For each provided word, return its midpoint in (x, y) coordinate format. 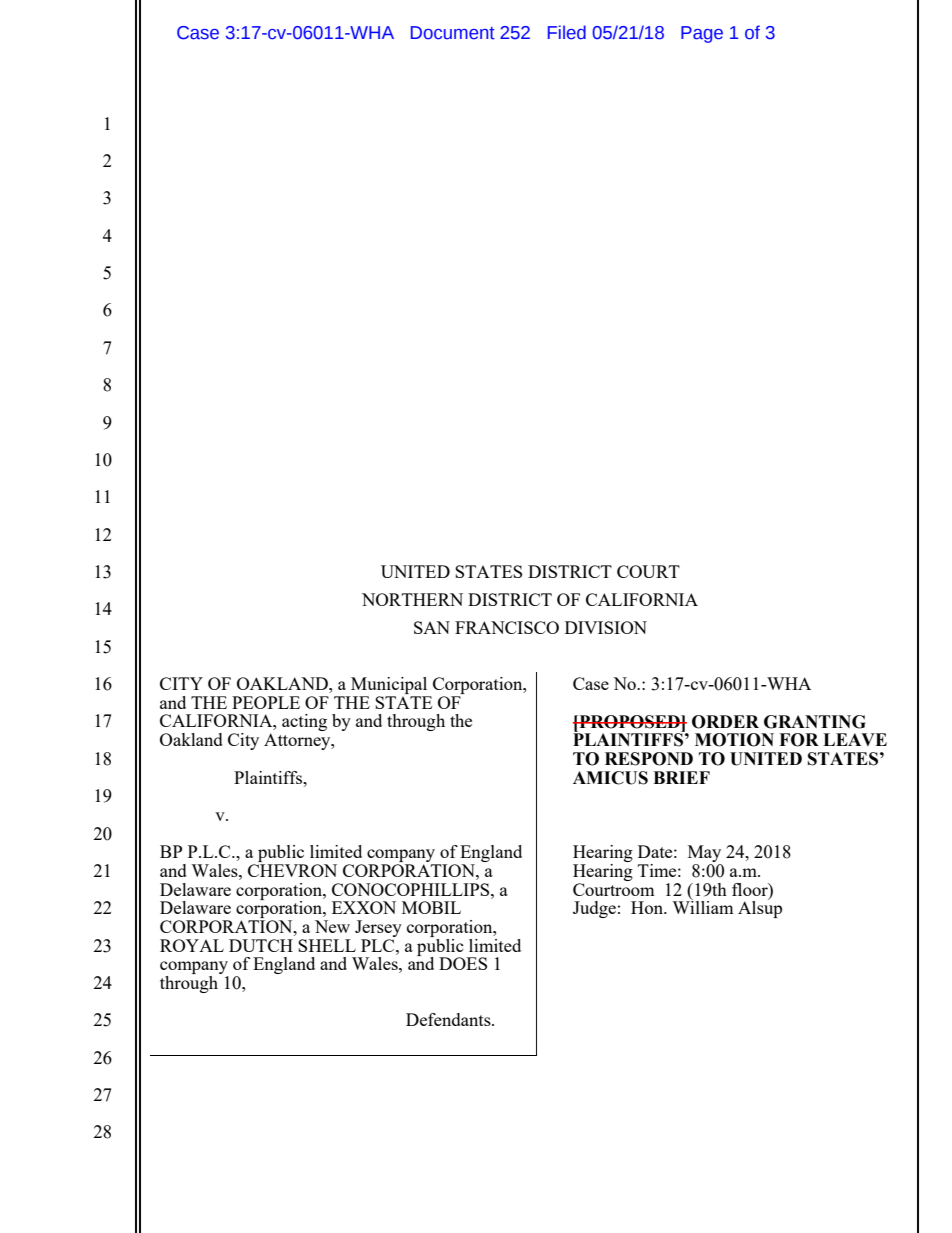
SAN (432, 627)
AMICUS (610, 778)
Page (702, 34)
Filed (567, 32)
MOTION (734, 740)
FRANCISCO (507, 627)
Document (453, 33)
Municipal (389, 687)
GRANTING (815, 722)
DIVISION (606, 627)
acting (304, 722)
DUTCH (261, 945)
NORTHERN (412, 599)
